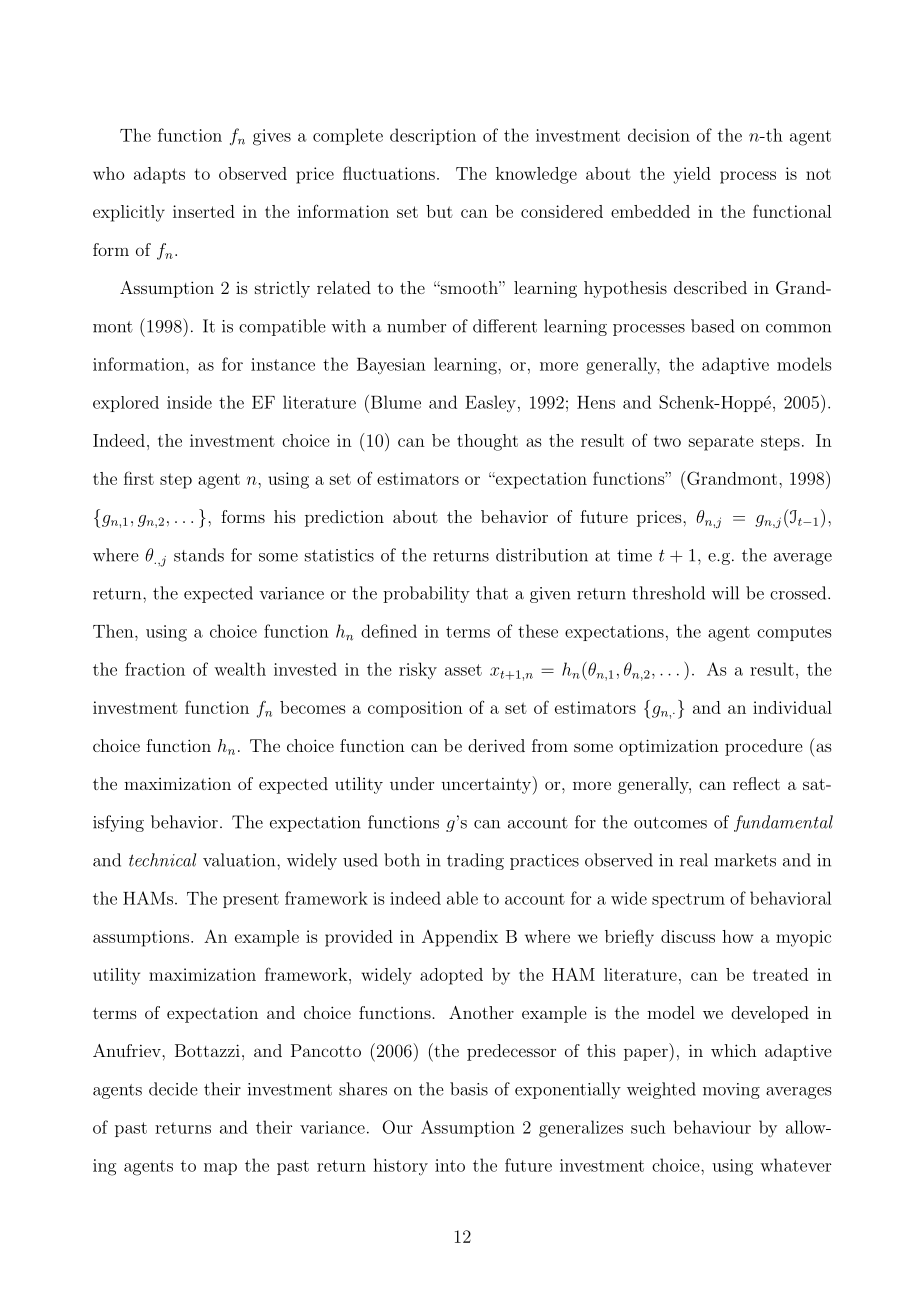  What do you see at coordinates (450, 1165) in the page?
I see `into` at bounding box center [450, 1165].
